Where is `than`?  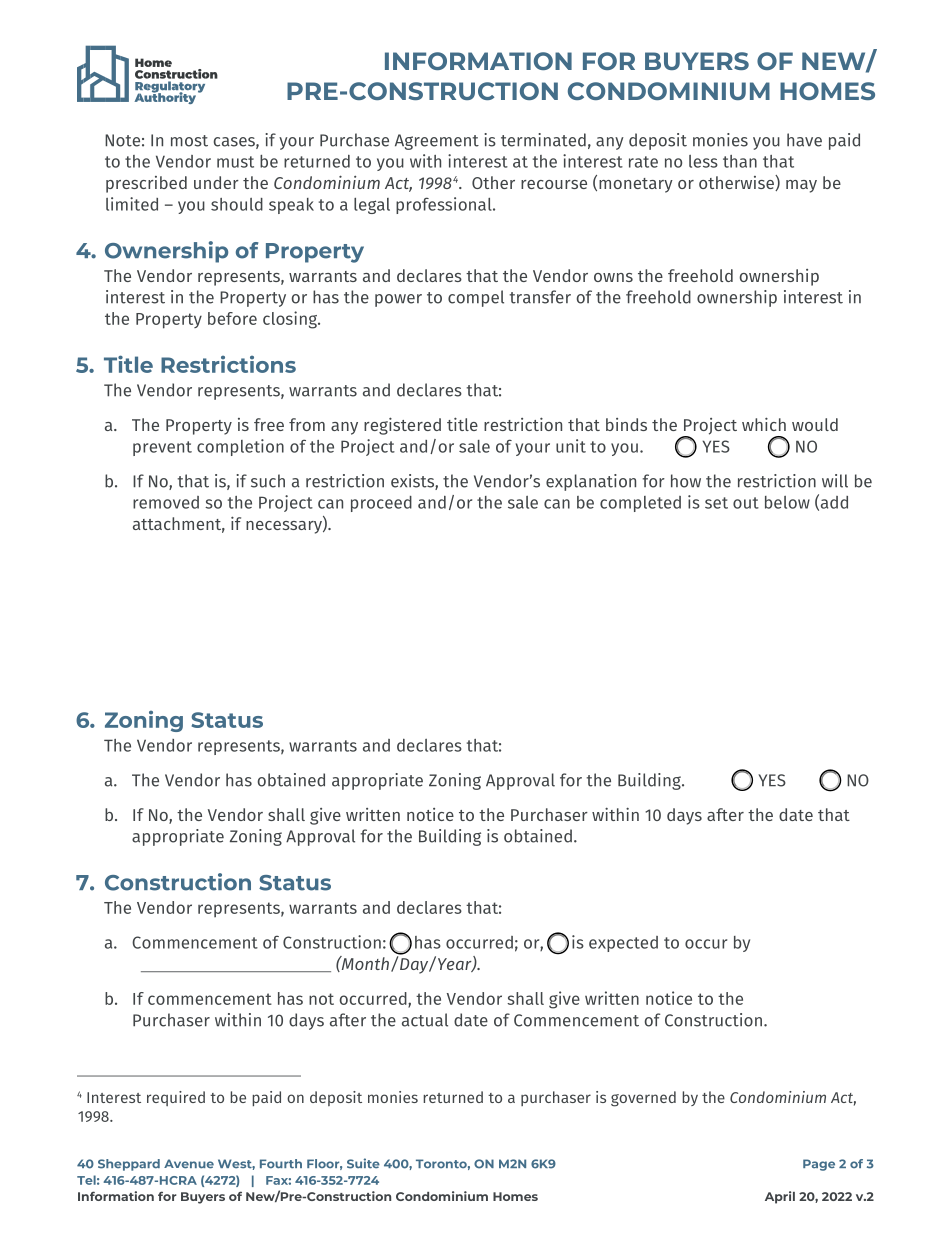 than is located at coordinates (740, 161).
